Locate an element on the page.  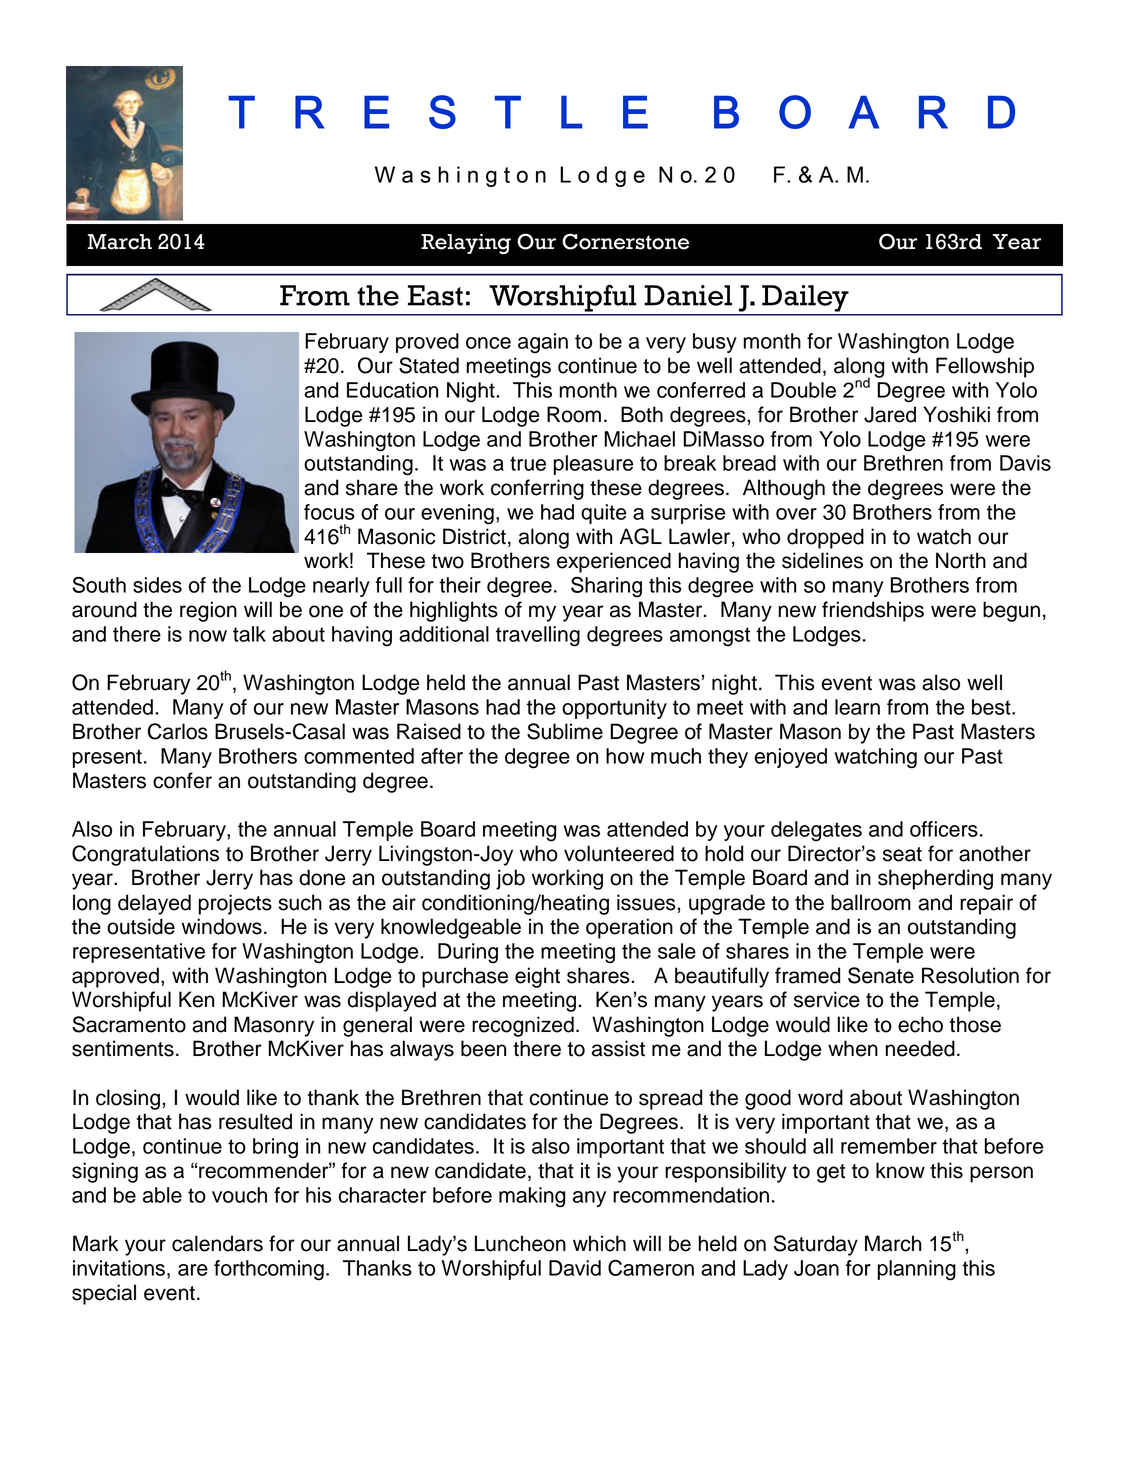
pleasure is located at coordinates (593, 465).
